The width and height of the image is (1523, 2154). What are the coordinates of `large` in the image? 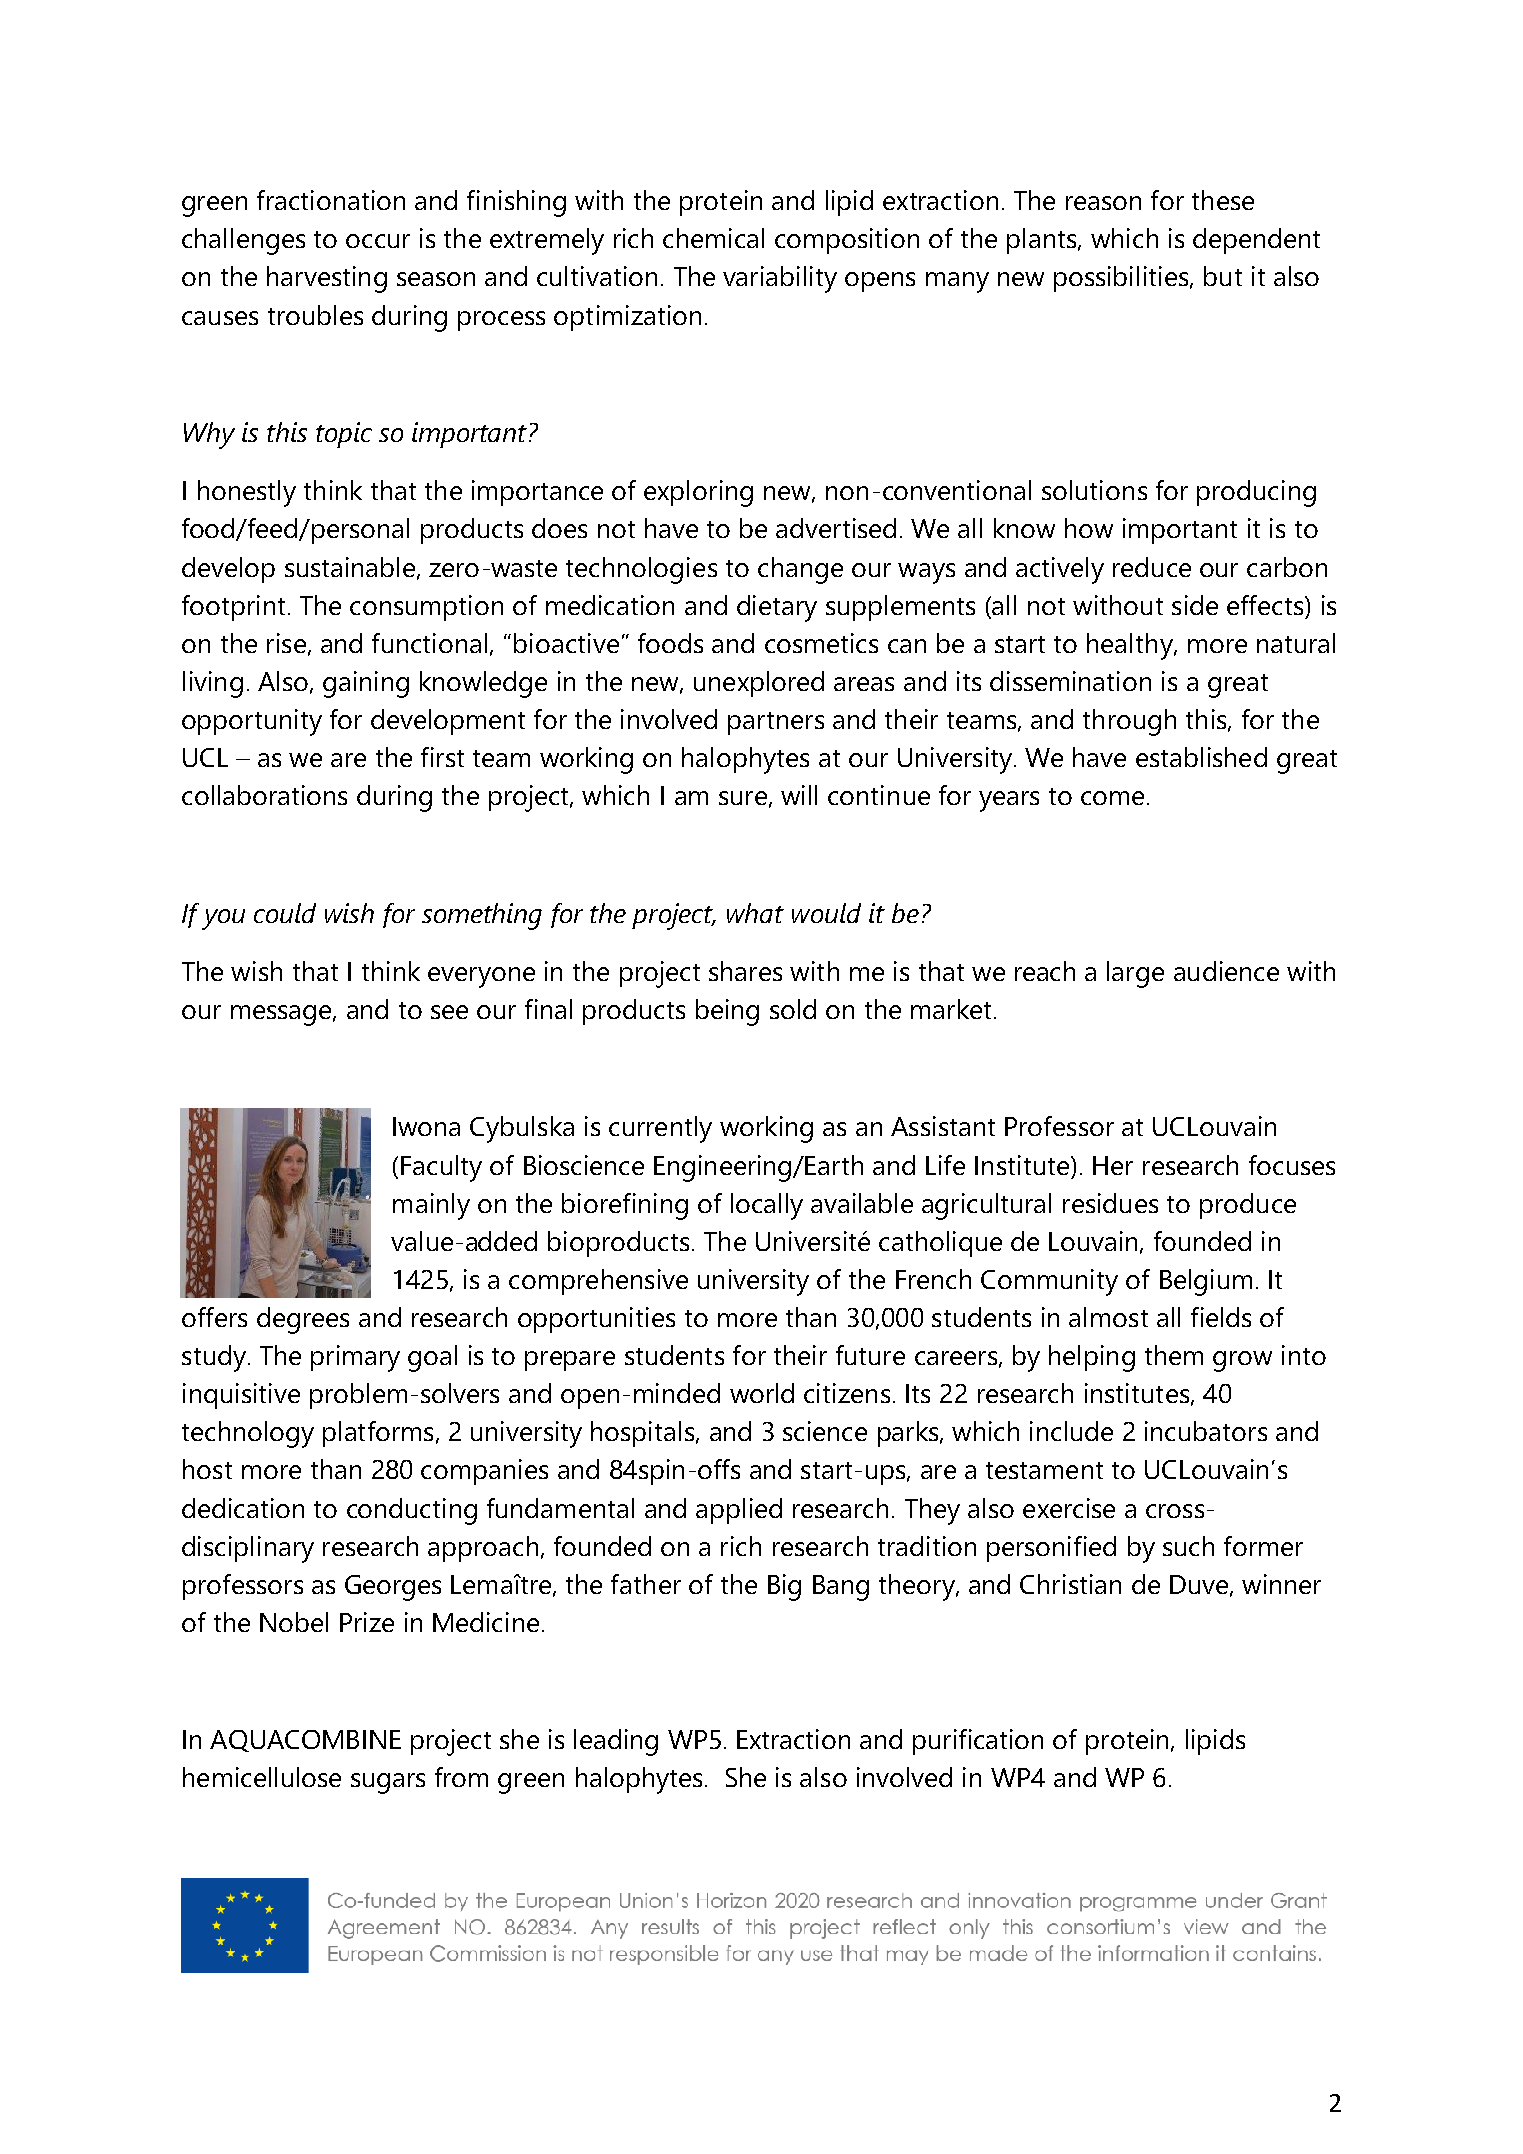 It's located at (1135, 974).
